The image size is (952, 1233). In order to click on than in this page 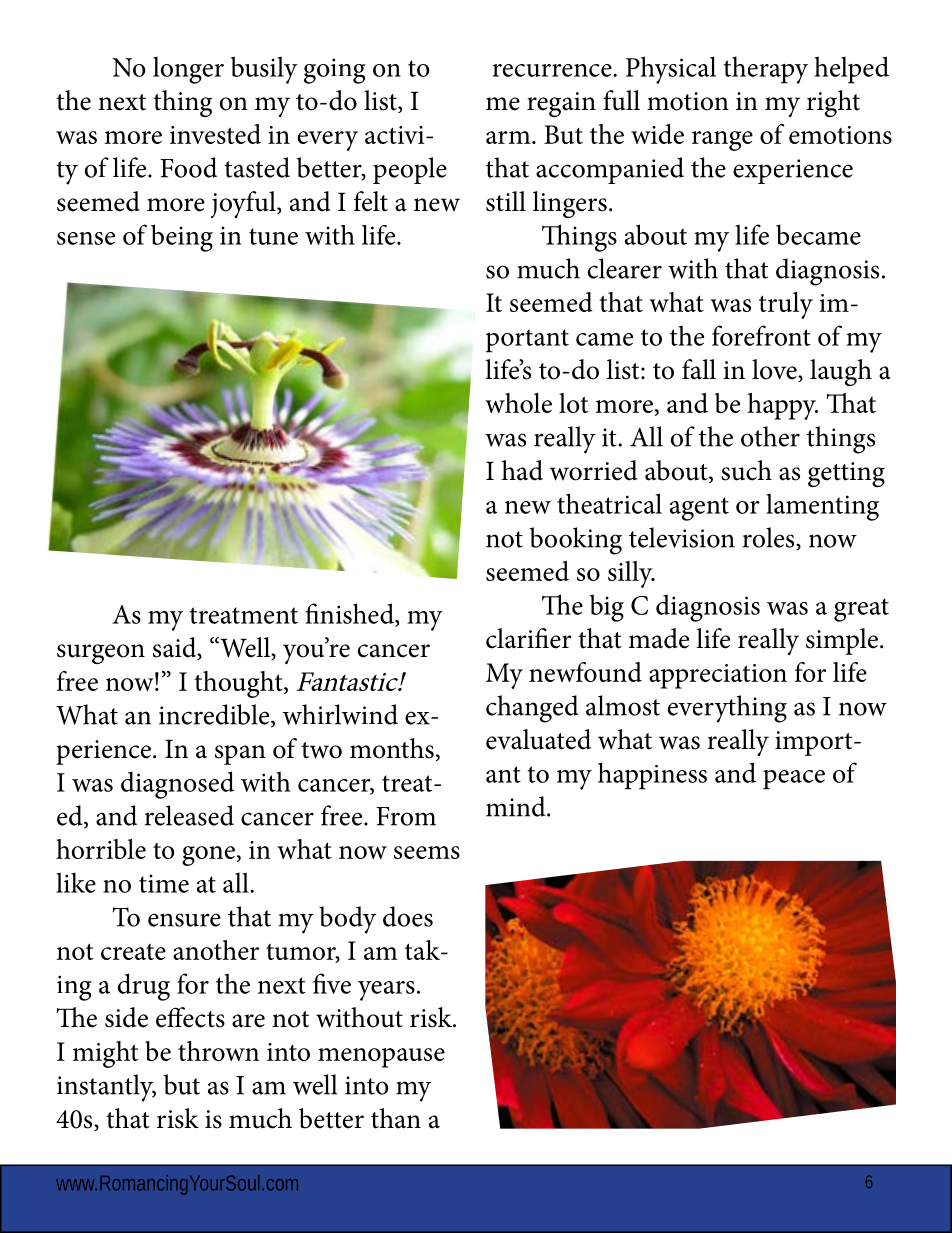, I will do `click(396, 1118)`.
